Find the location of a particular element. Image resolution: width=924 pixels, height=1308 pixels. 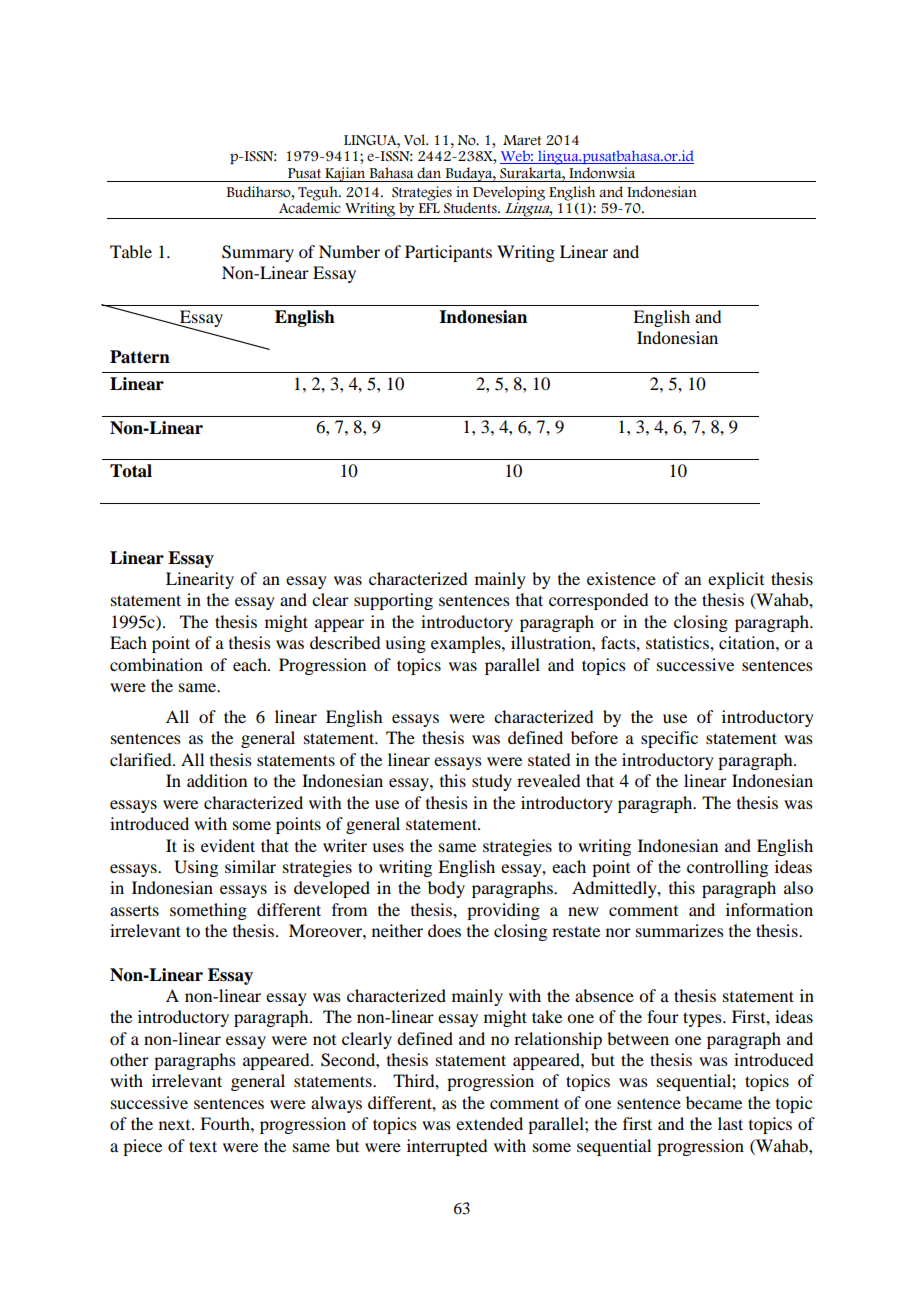

explicit is located at coordinates (736, 580).
